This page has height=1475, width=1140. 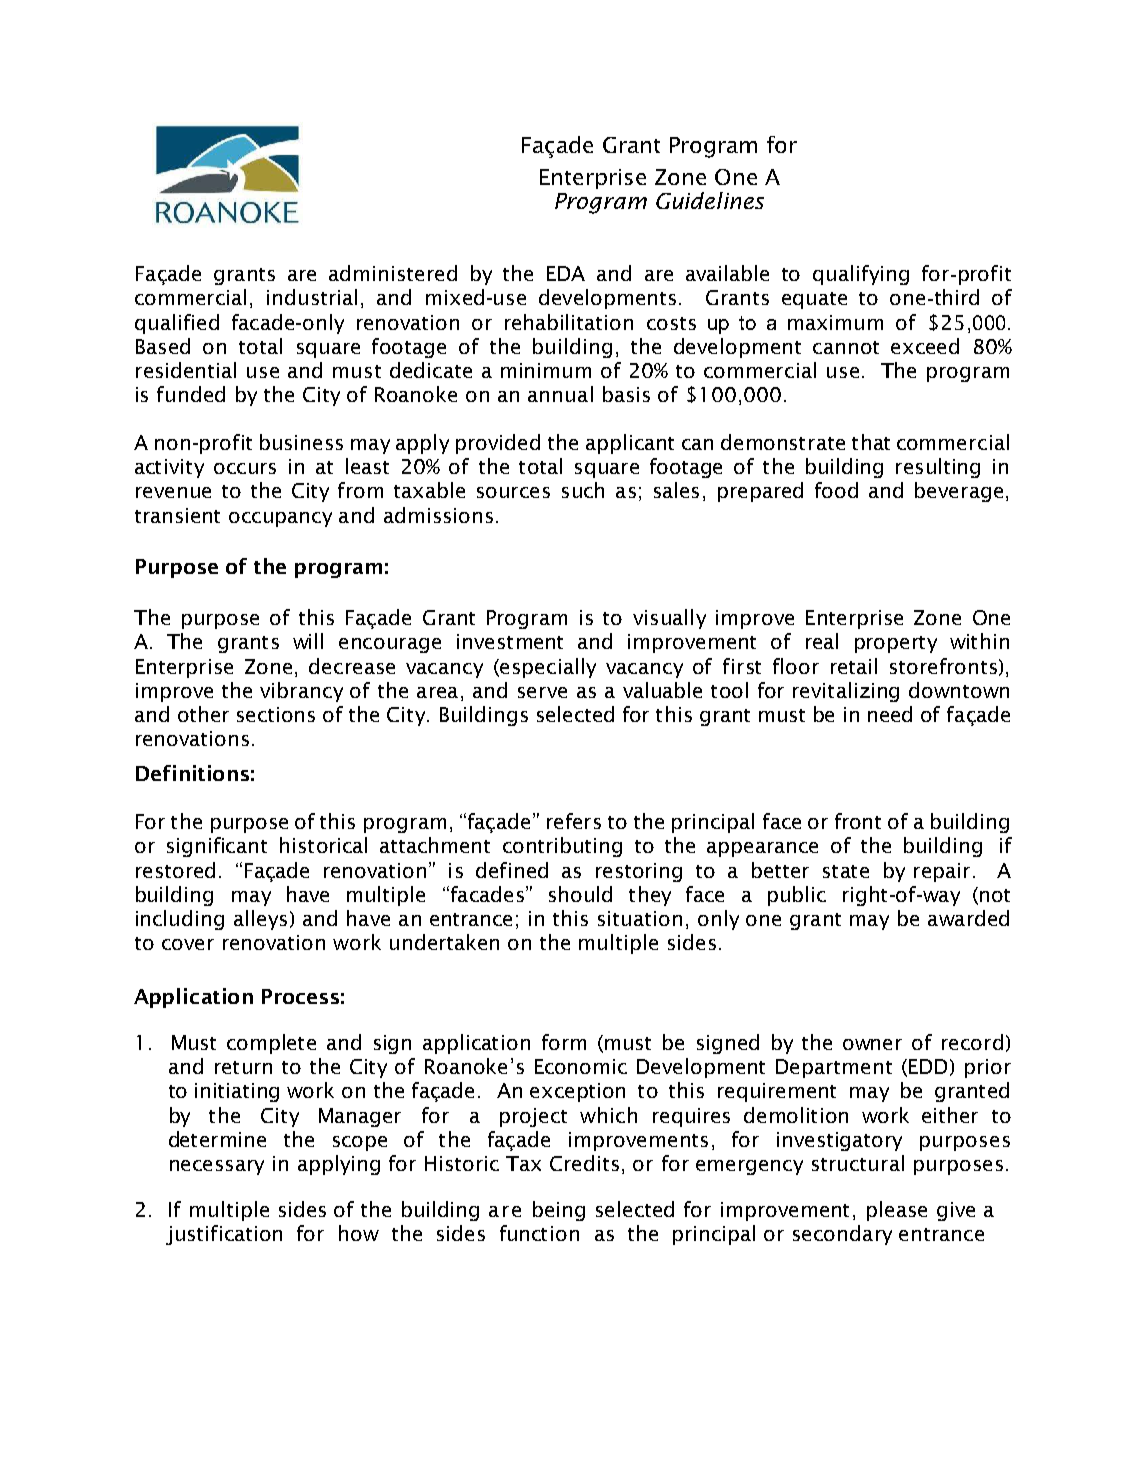 I want to click on industrial, so click(x=312, y=297).
